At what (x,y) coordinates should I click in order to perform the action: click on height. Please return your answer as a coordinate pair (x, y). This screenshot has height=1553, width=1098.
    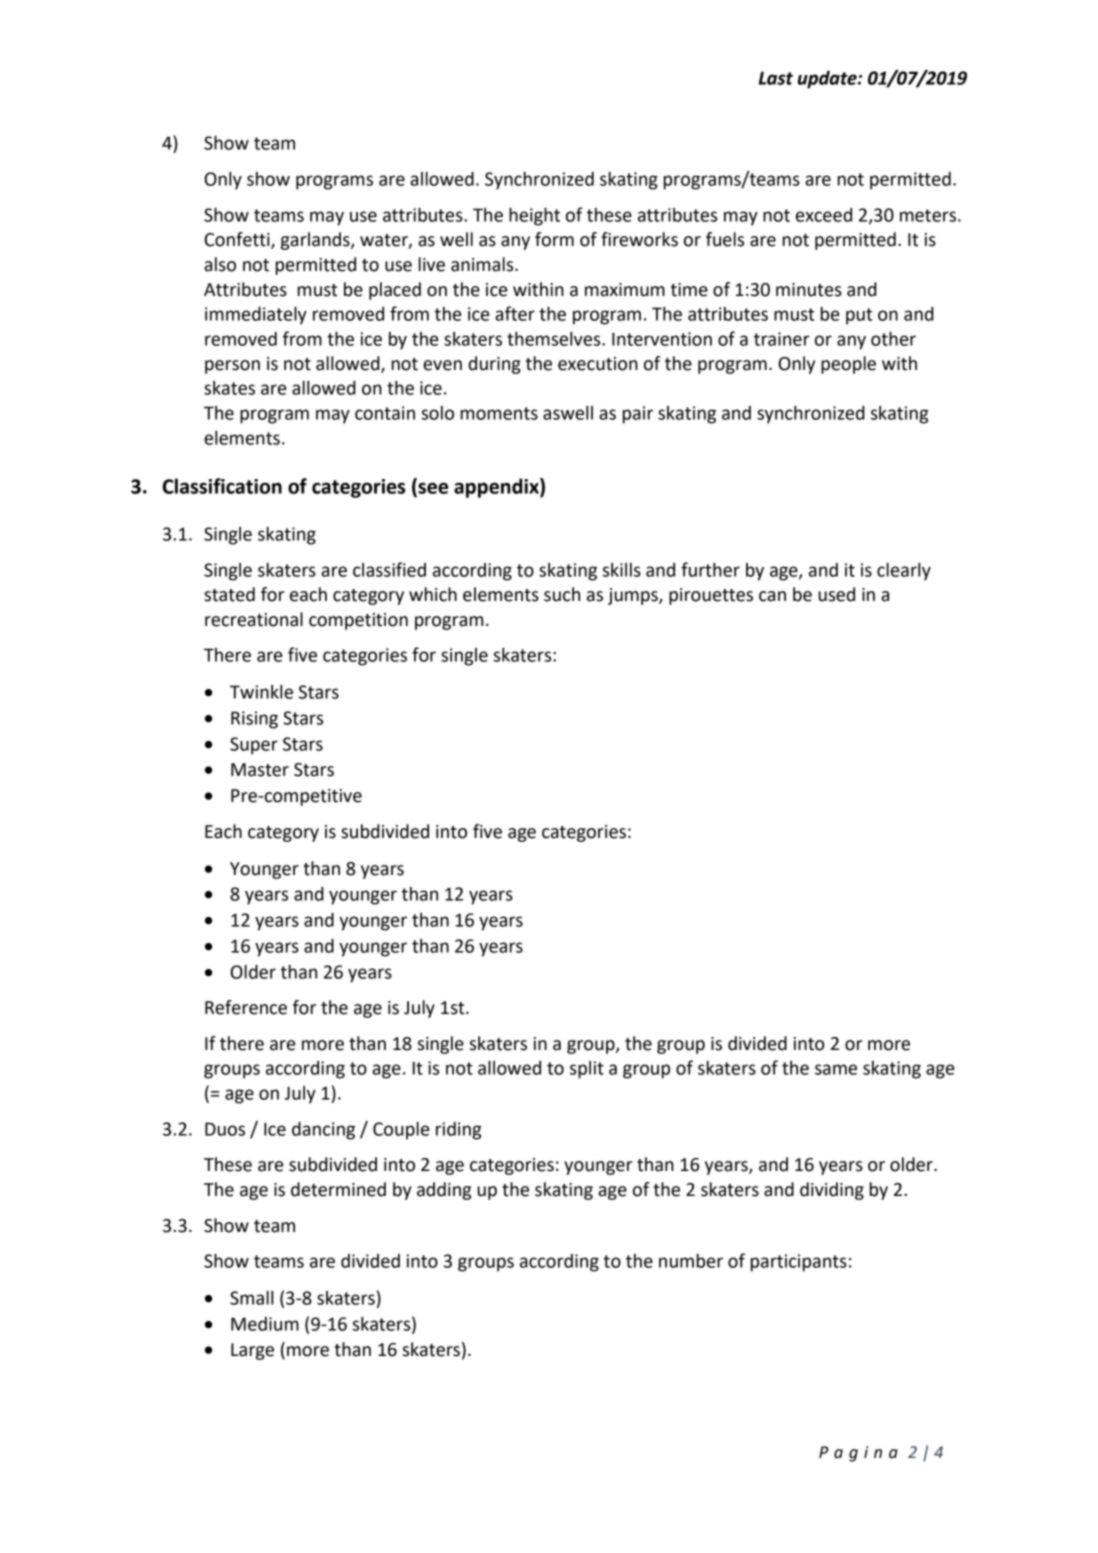
    Looking at the image, I should click on (534, 217).
